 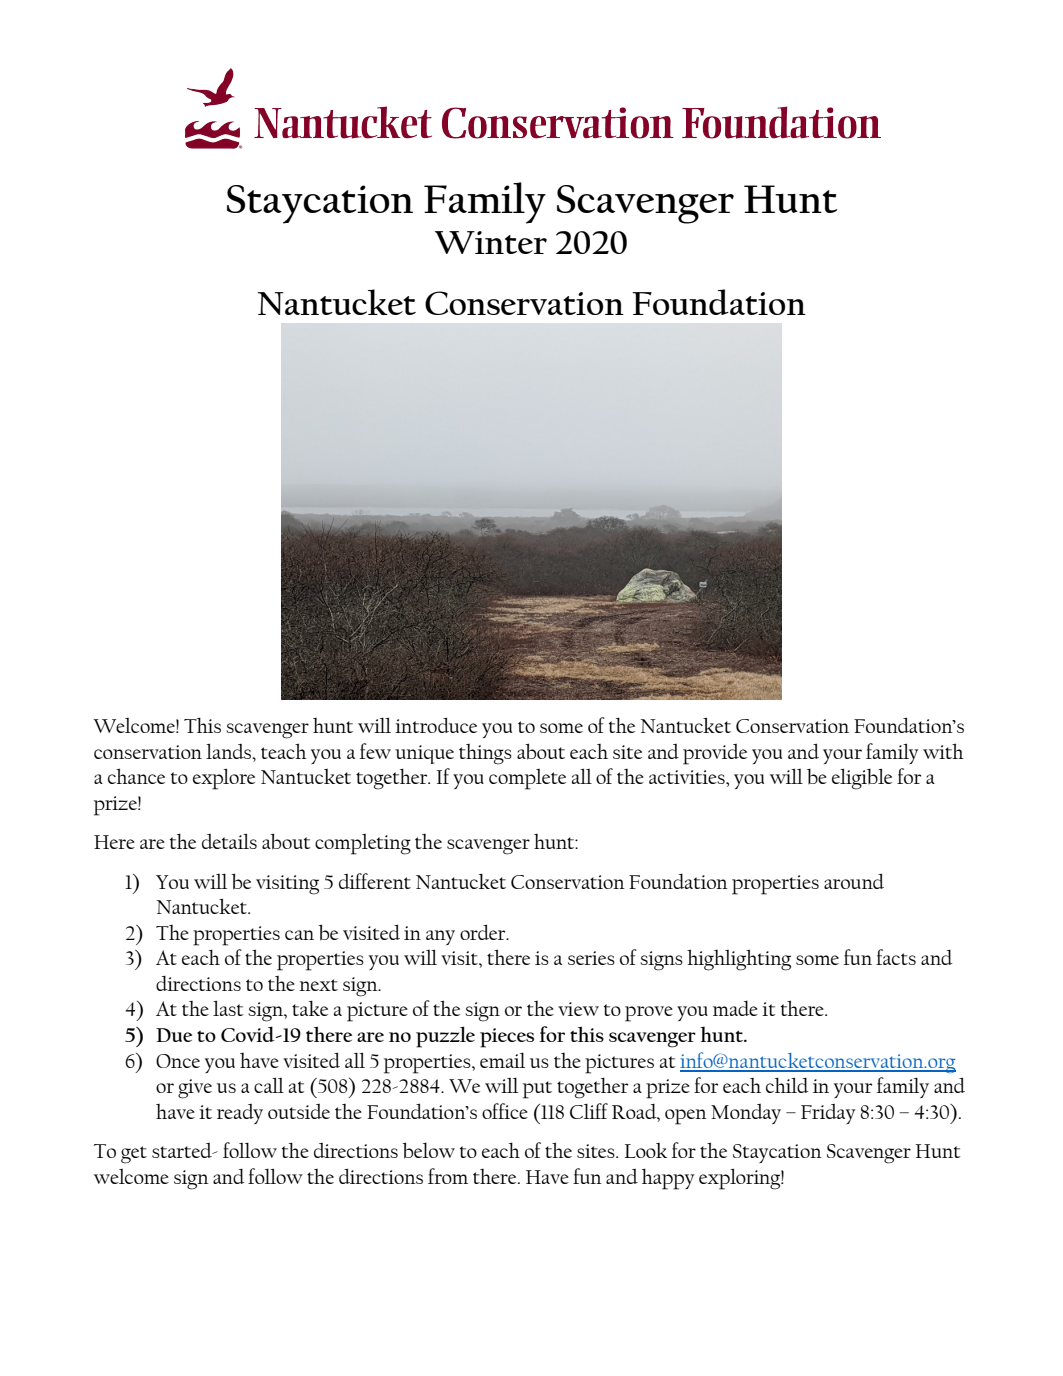 I want to click on things, so click(x=485, y=754).
